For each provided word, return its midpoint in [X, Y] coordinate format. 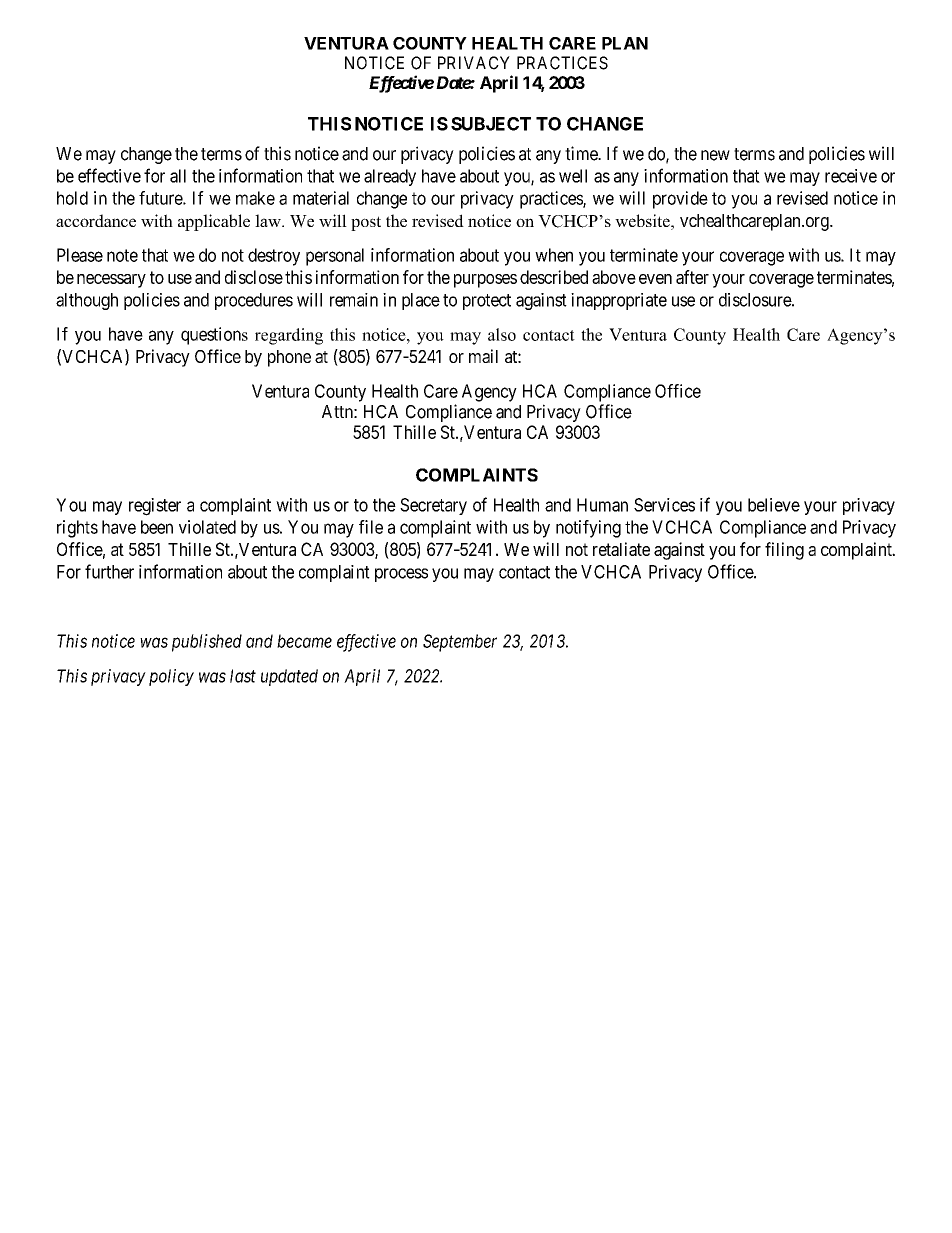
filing [784, 551]
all [178, 176]
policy [171, 677]
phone [289, 358]
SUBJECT [491, 124]
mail [483, 356]
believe [774, 505]
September [460, 643]
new [715, 155]
